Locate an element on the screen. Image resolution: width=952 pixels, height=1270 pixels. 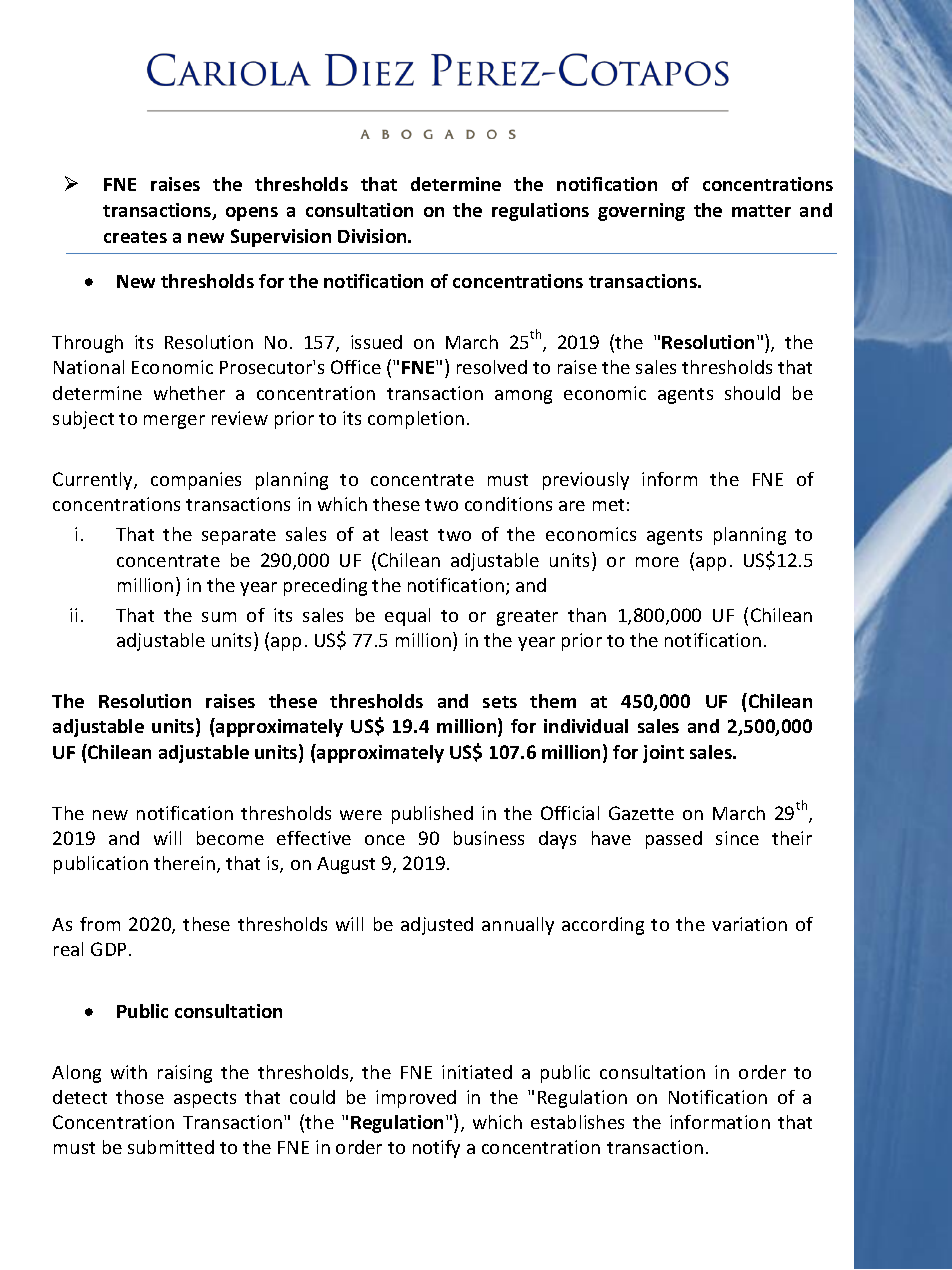
more is located at coordinates (657, 562).
